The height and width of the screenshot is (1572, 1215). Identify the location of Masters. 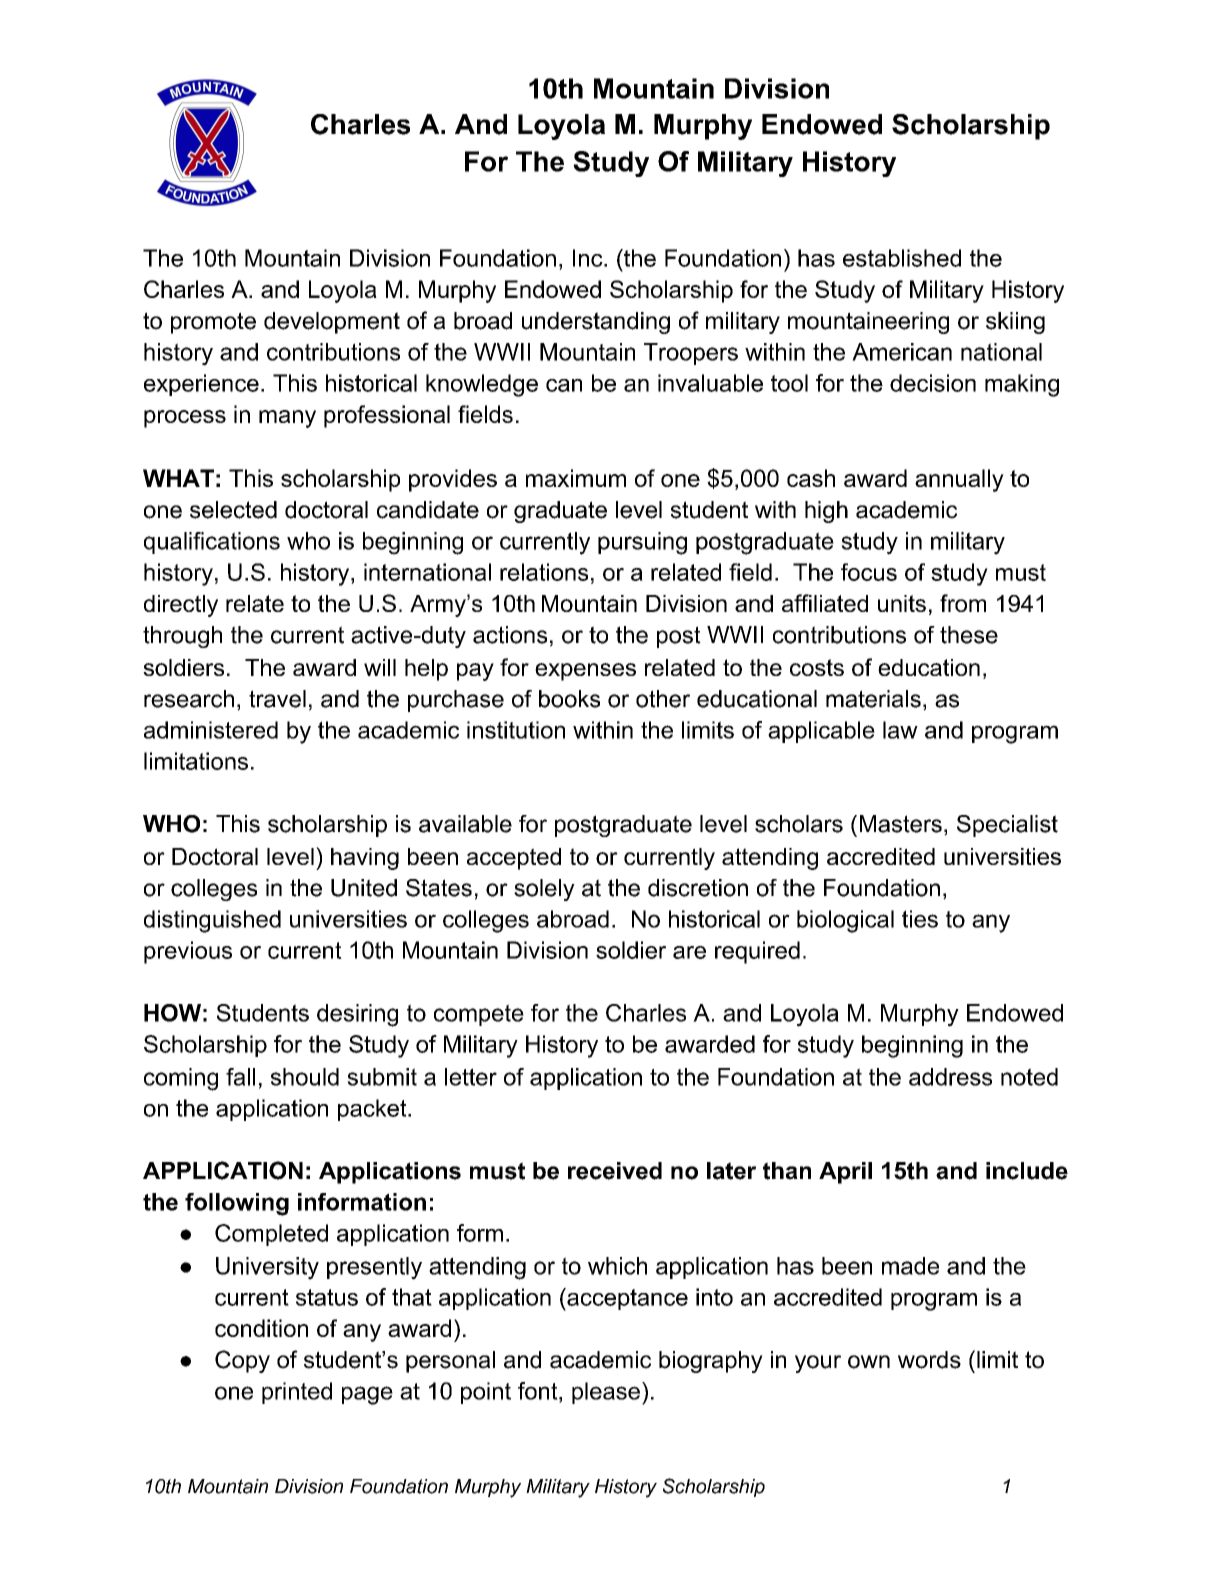
(901, 824).
